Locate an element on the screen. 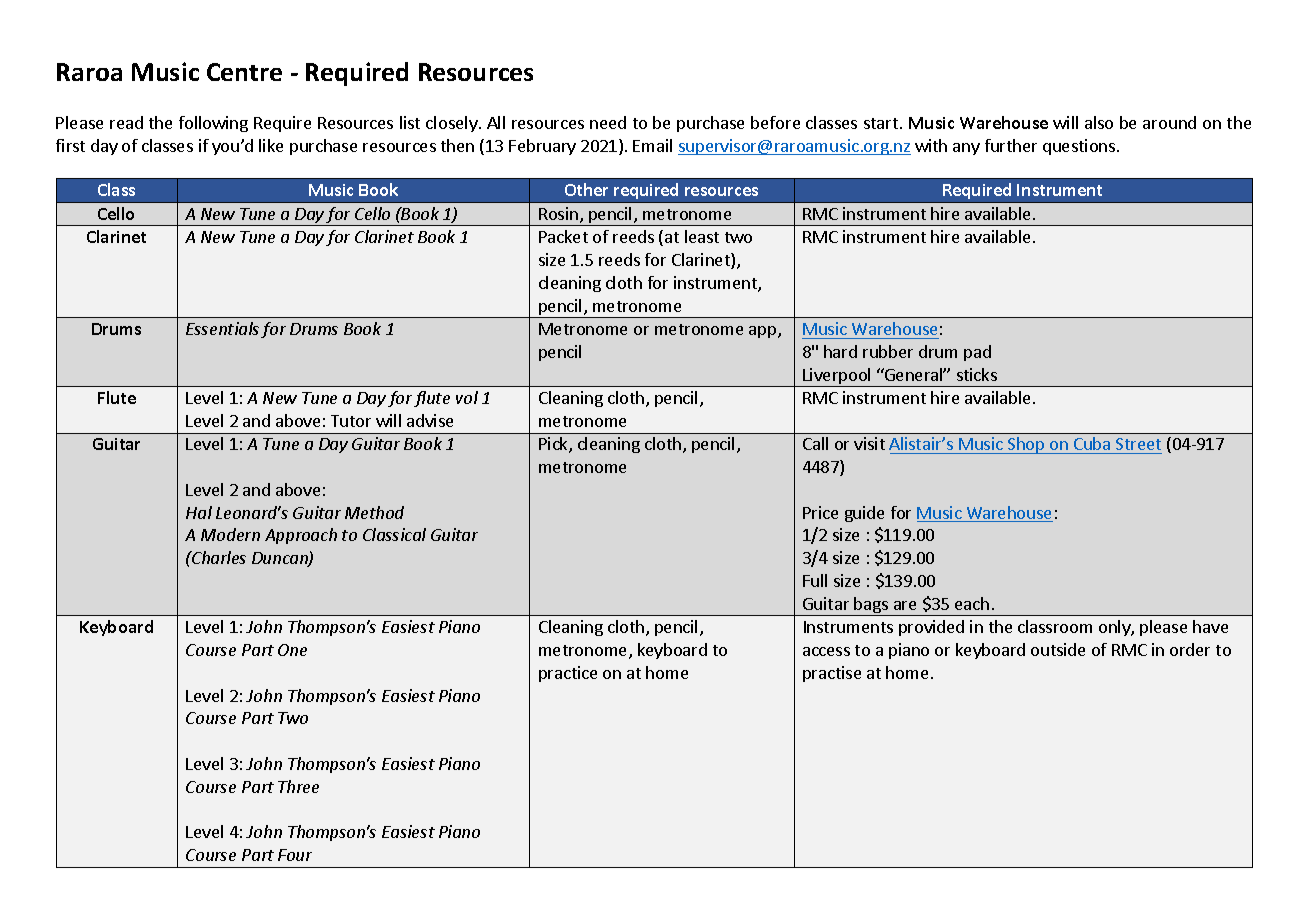  outside is located at coordinates (1058, 649).
